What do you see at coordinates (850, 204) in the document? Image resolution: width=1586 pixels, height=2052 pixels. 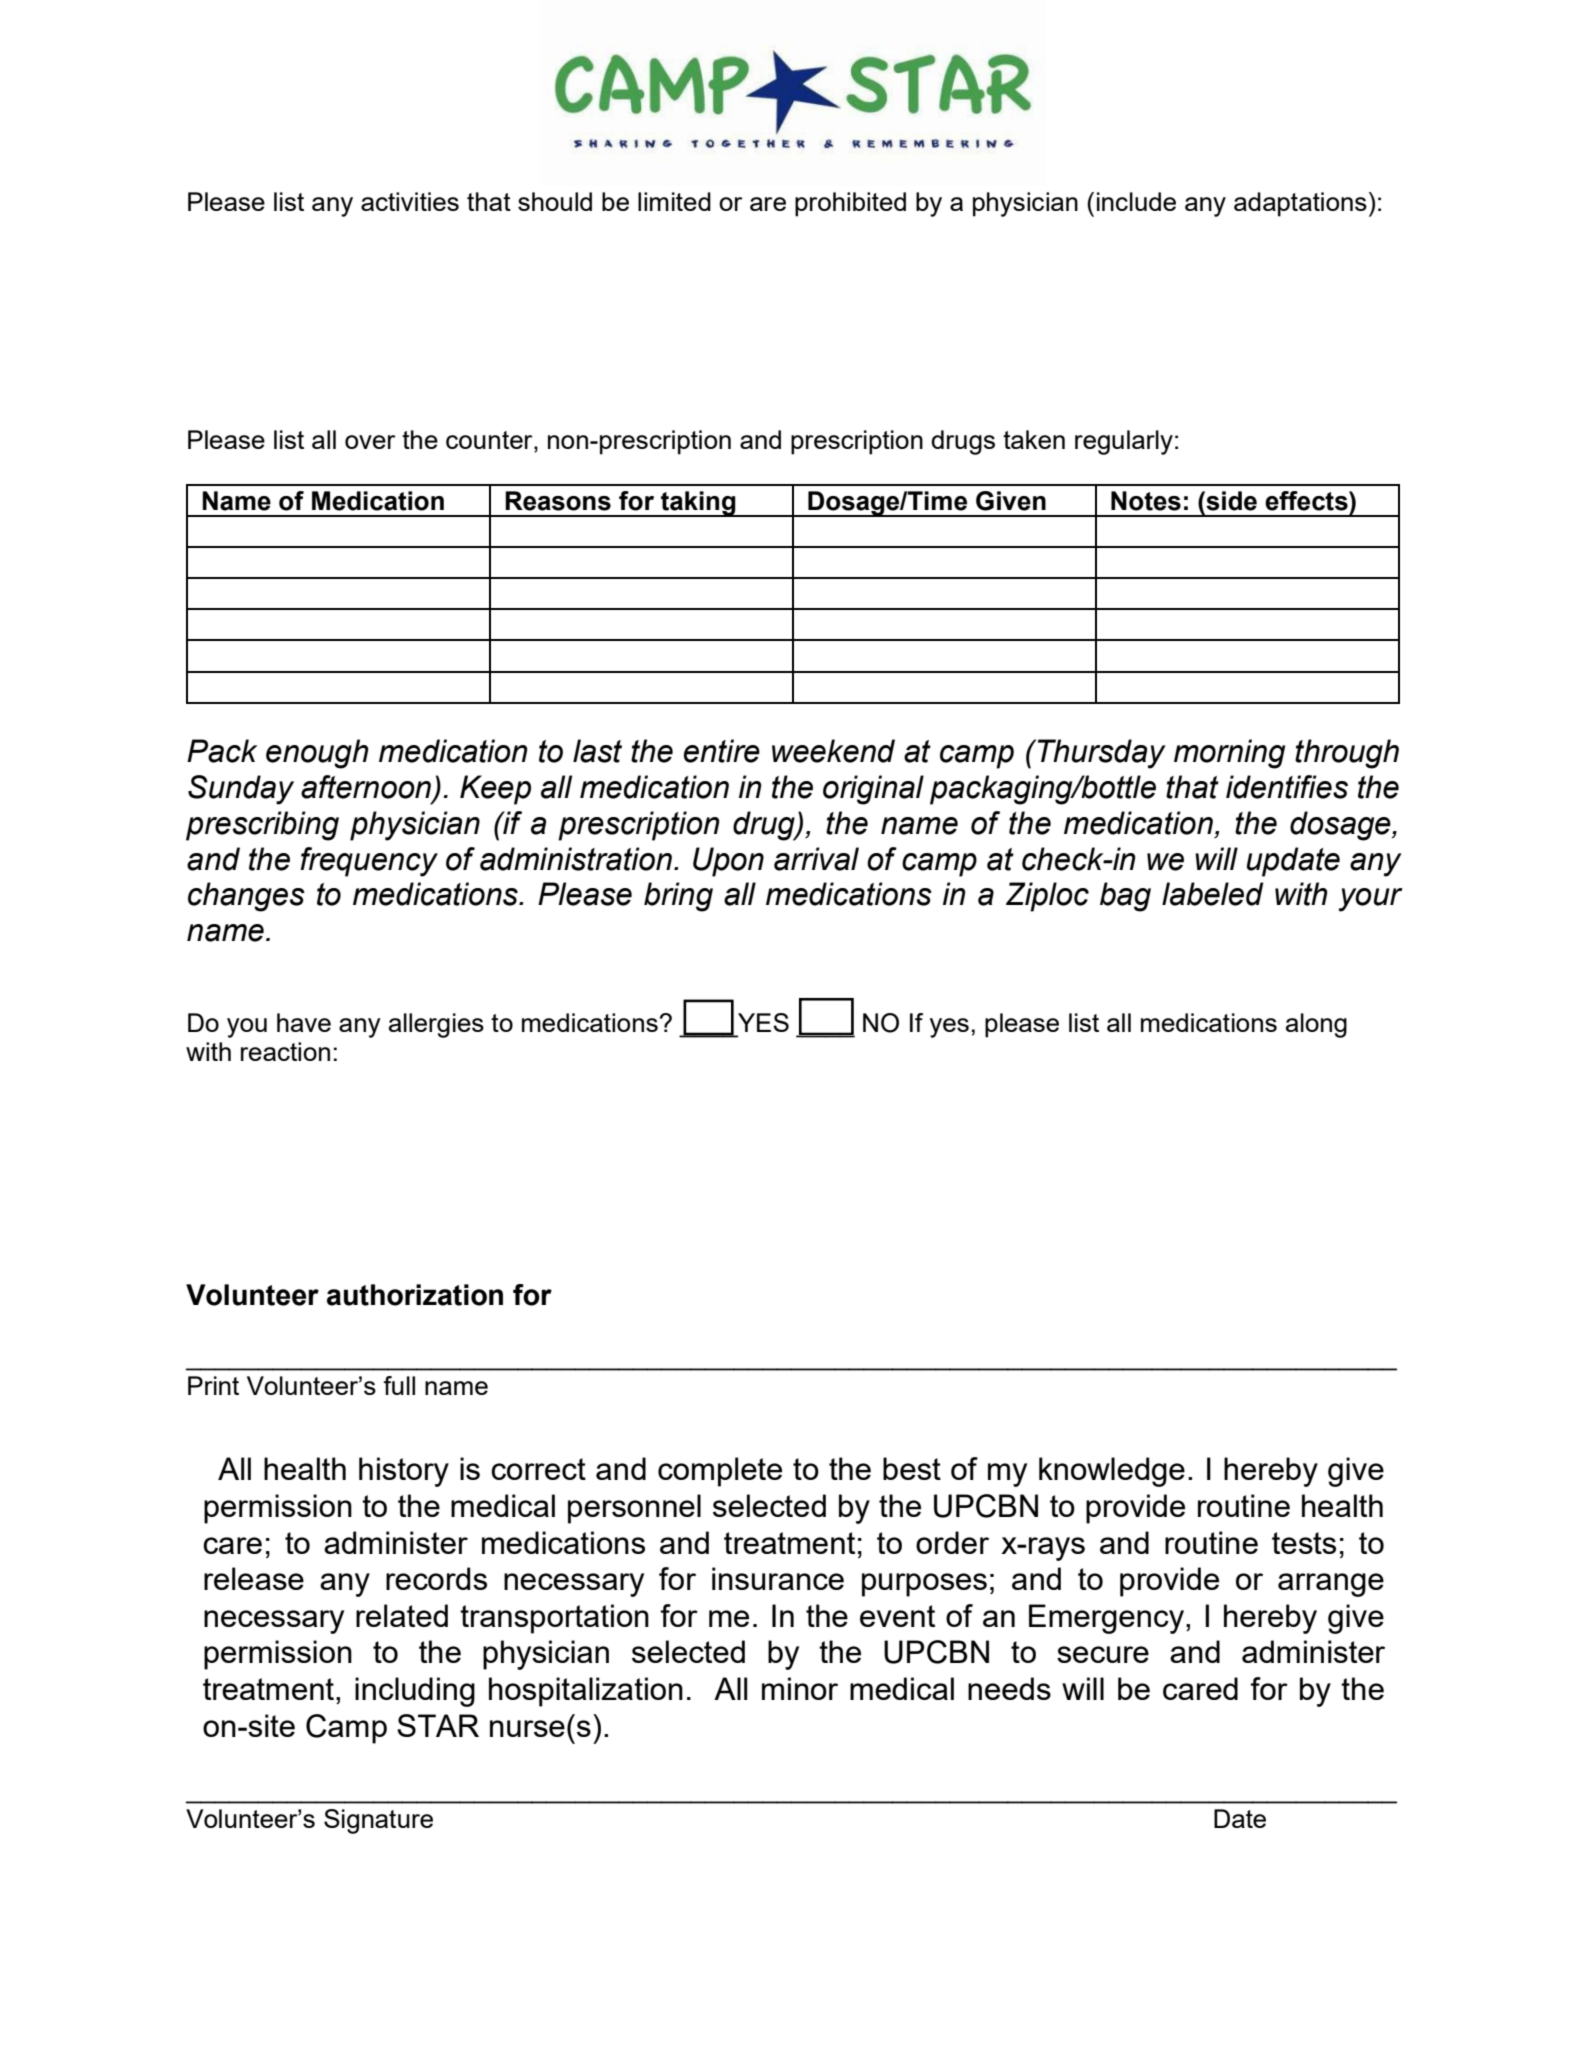 I see `prohibited` at bounding box center [850, 204].
